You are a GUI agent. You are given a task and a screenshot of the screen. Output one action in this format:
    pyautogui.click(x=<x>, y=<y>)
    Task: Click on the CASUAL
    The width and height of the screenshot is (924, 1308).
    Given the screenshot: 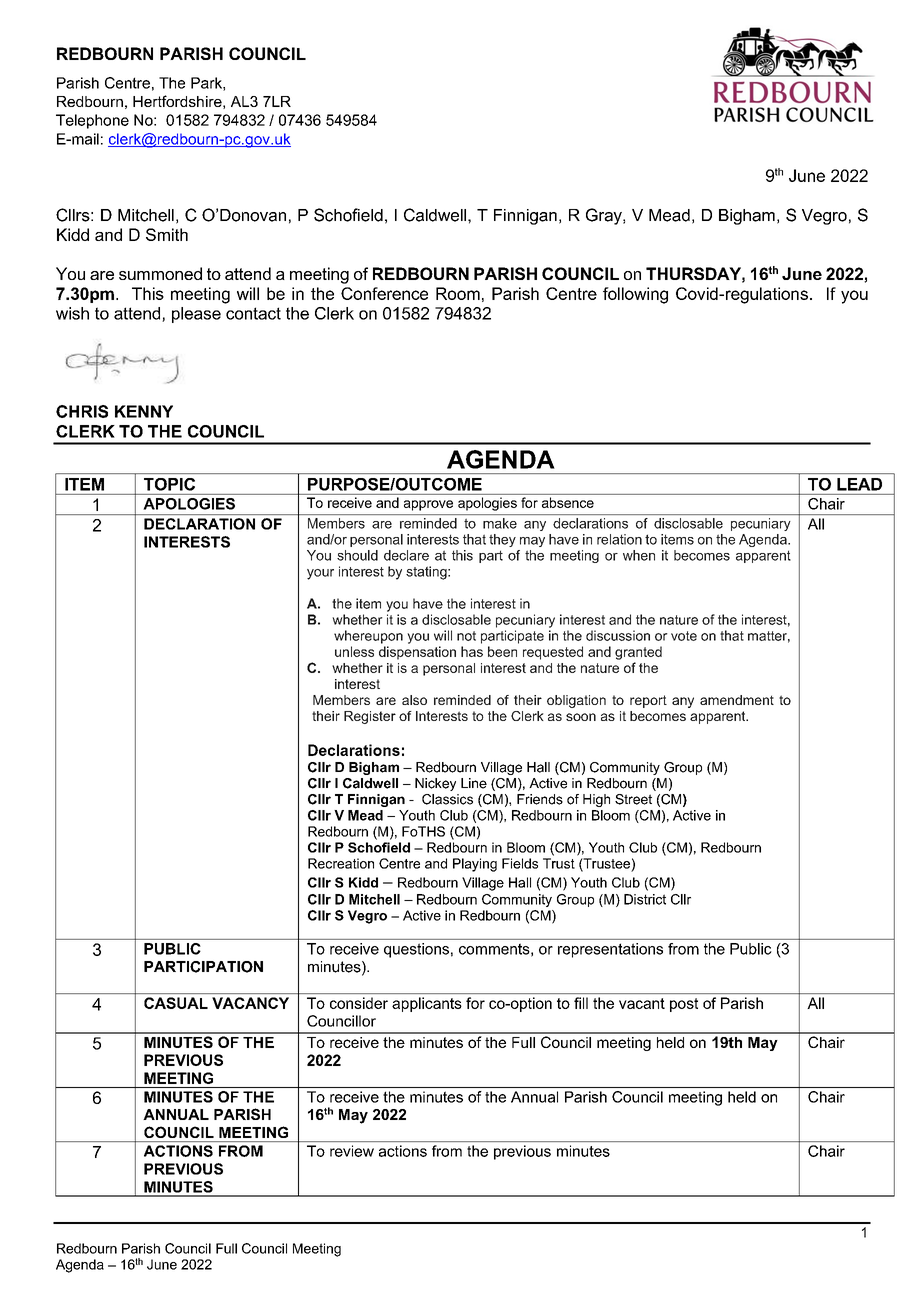 What is the action you would take?
    pyautogui.click(x=176, y=1003)
